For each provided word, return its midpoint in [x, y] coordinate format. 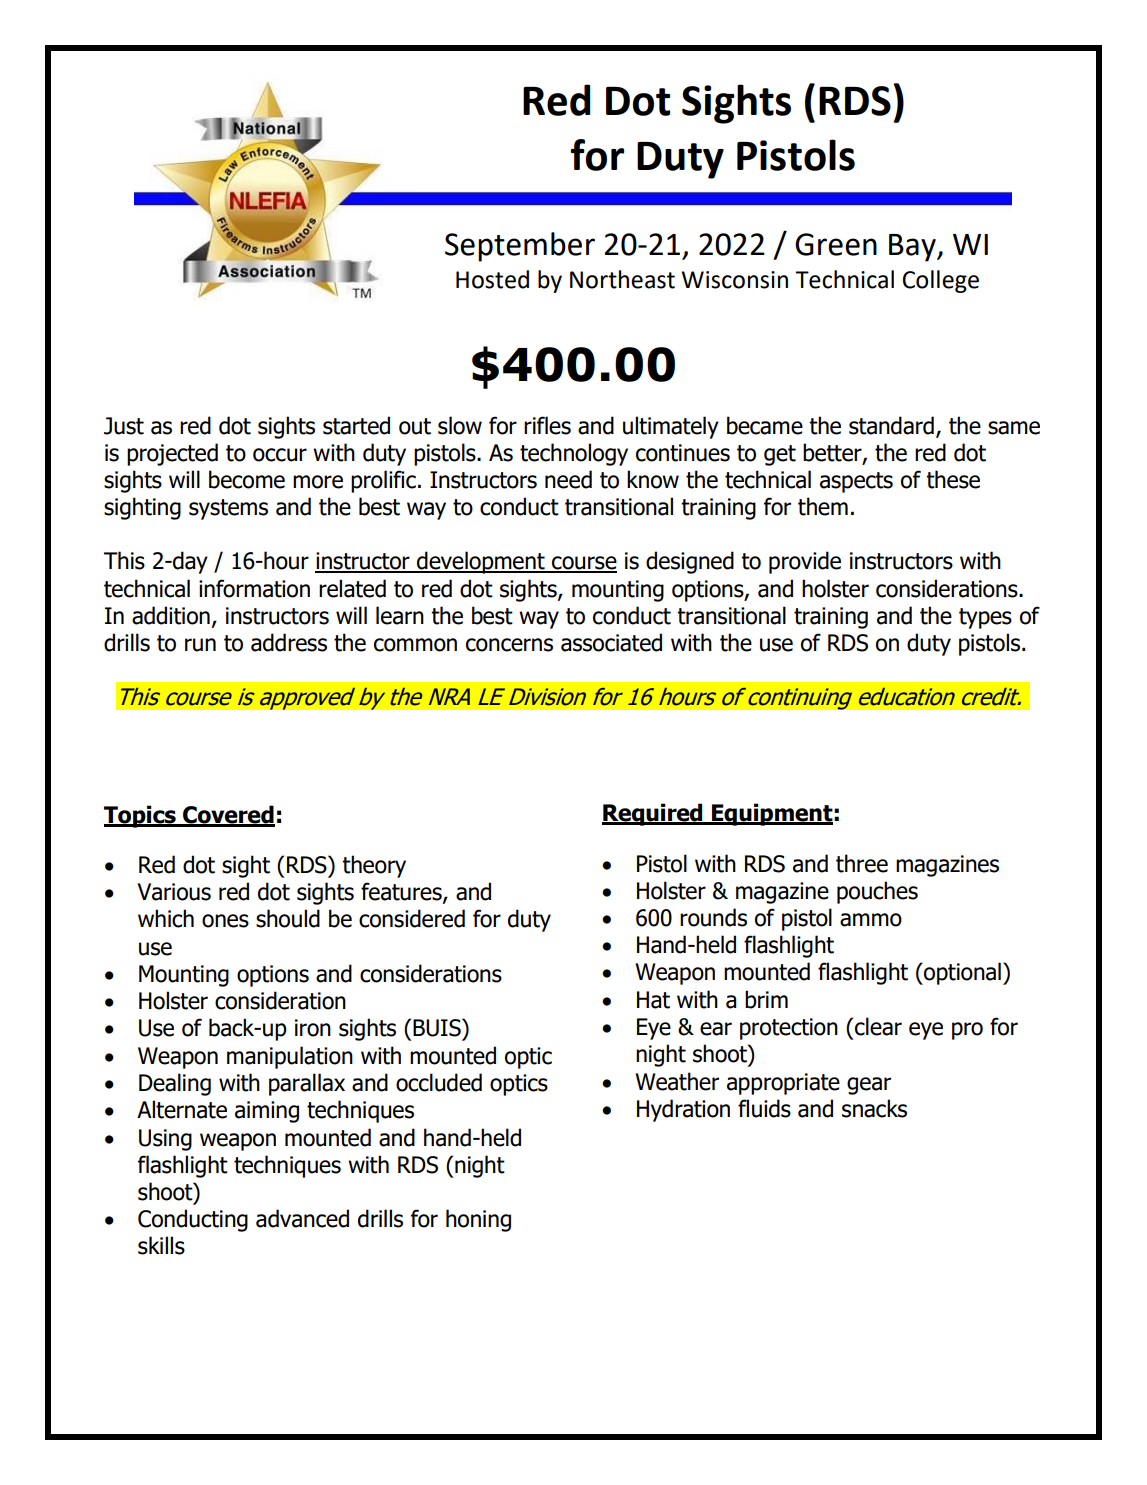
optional [961, 973]
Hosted [492, 279]
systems [228, 509]
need [568, 479]
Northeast [622, 279]
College [941, 281]
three [862, 863]
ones [225, 921]
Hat [653, 1000]
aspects [856, 482]
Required [653, 814]
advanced [302, 1218]
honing [478, 1220]
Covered [228, 815]
